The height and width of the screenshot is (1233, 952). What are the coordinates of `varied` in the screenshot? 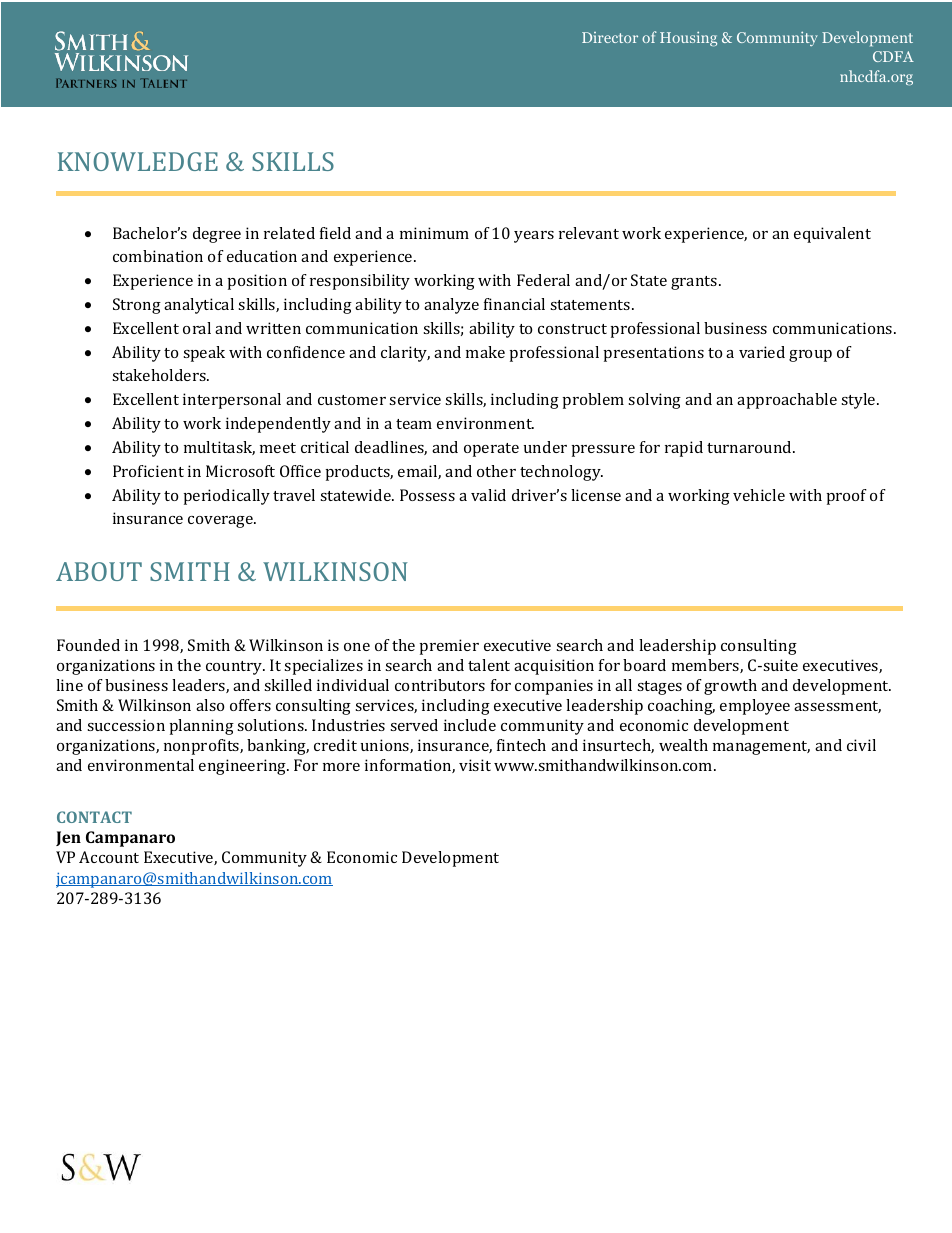 It's located at (762, 352).
